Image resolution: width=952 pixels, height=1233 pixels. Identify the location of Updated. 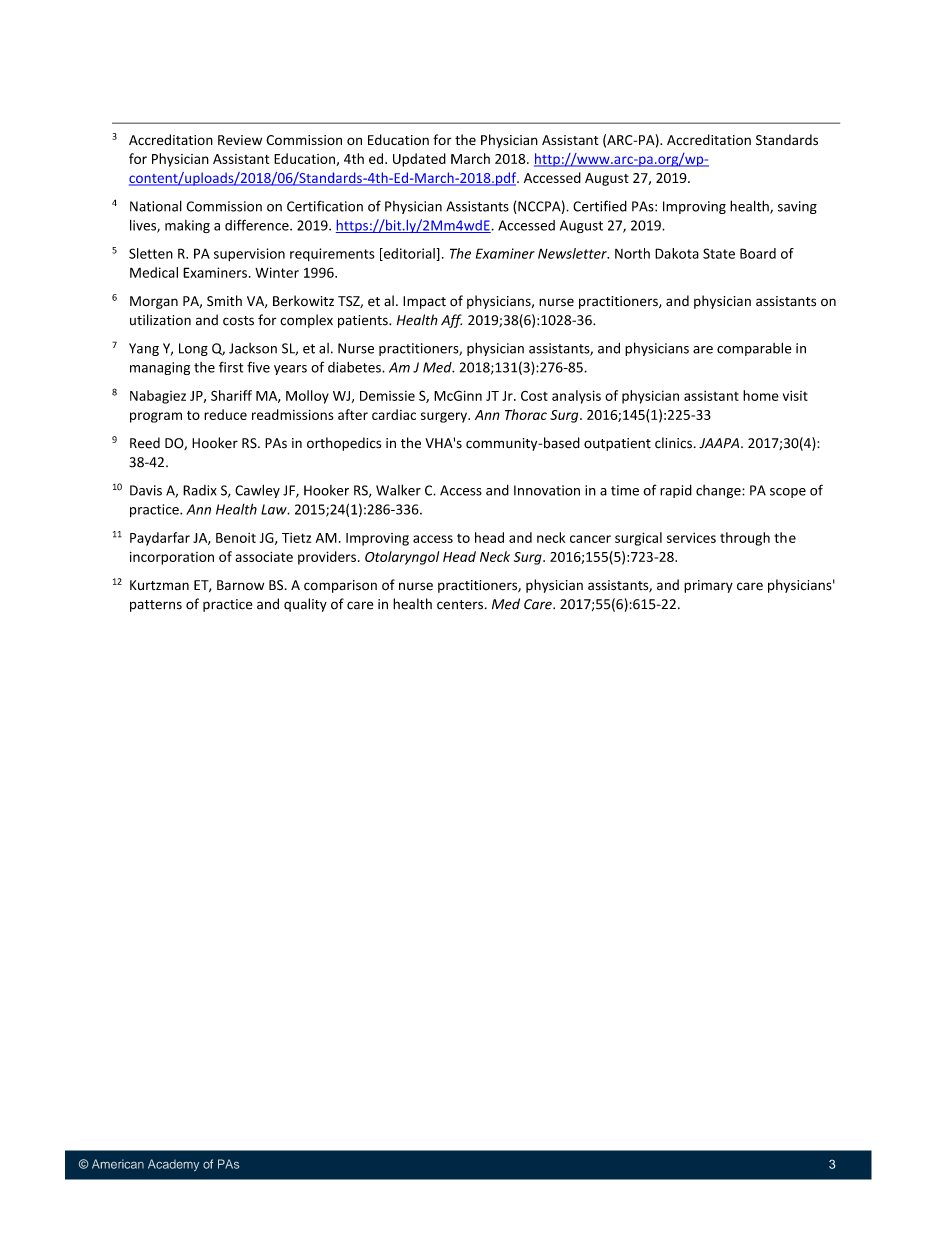
(419, 160).
